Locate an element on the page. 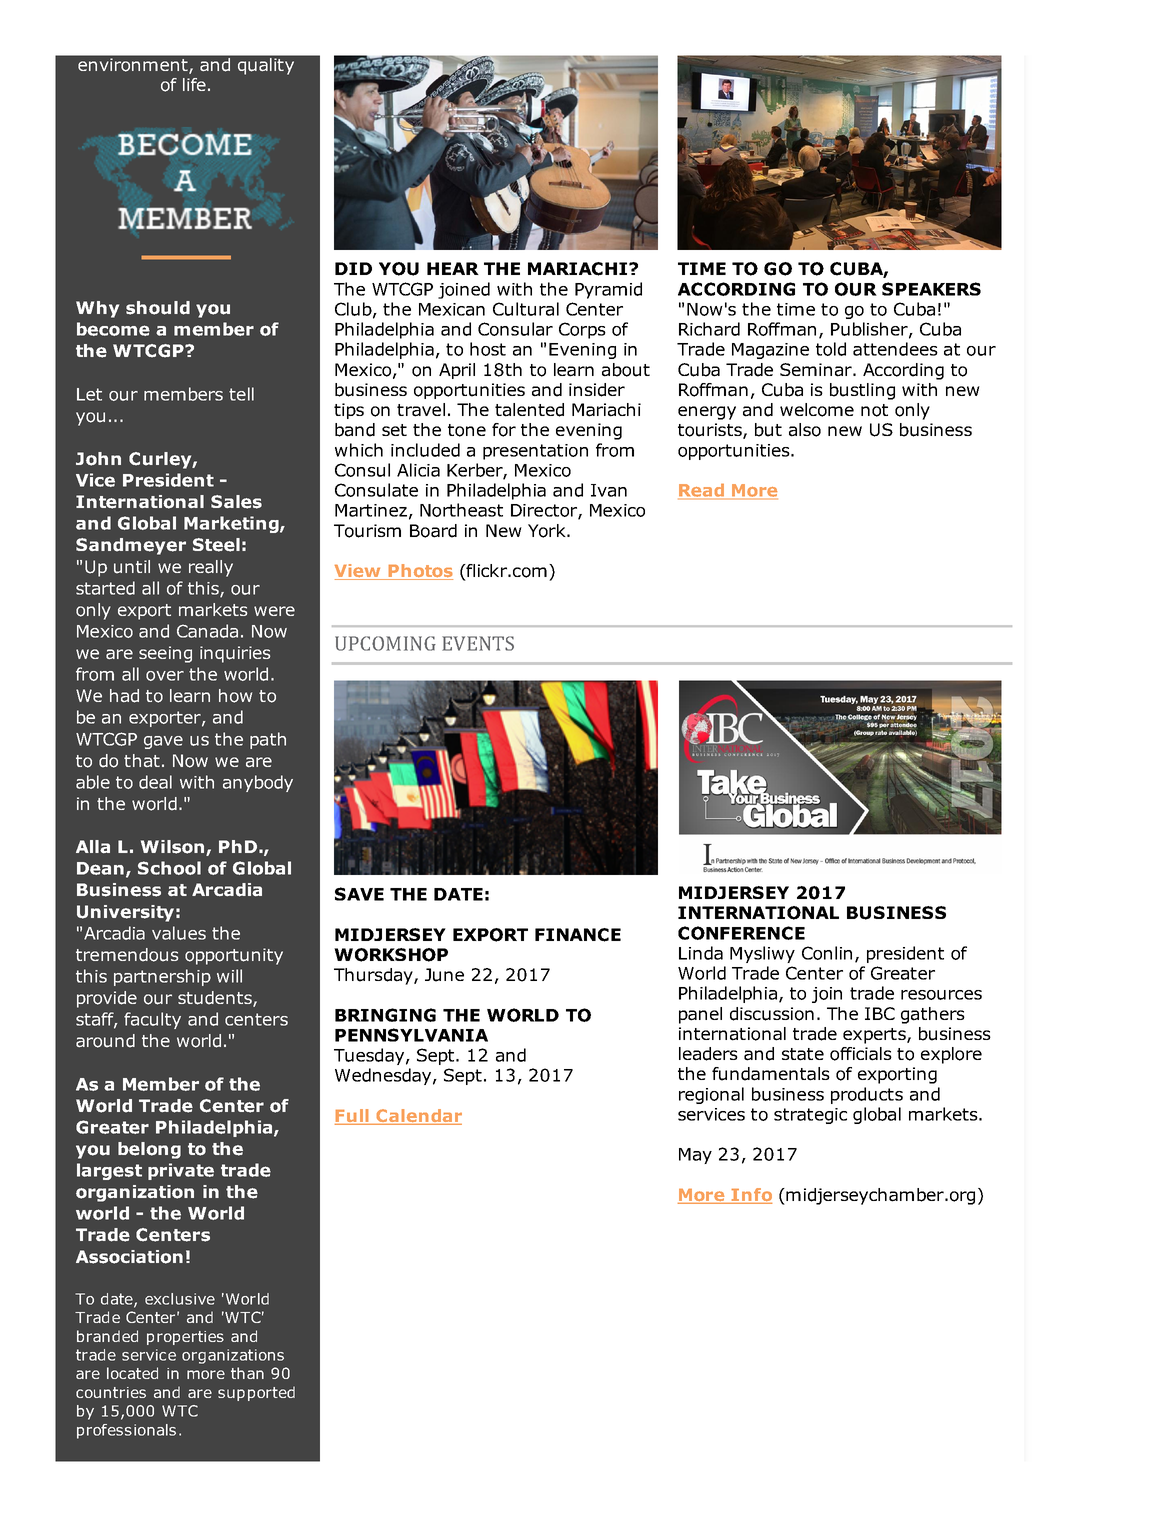  supported is located at coordinates (256, 1393).
